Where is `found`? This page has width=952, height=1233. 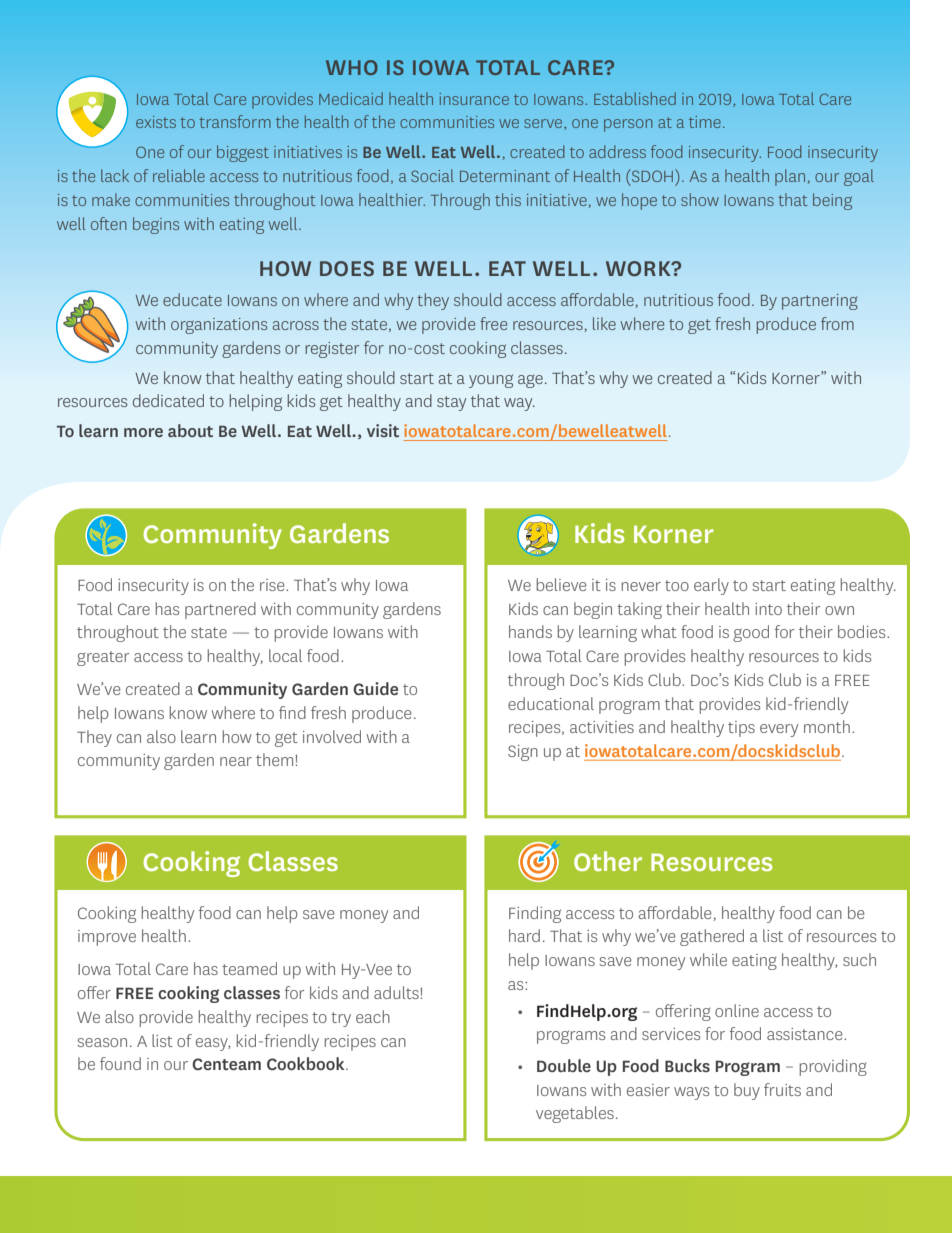 found is located at coordinates (120, 1063).
